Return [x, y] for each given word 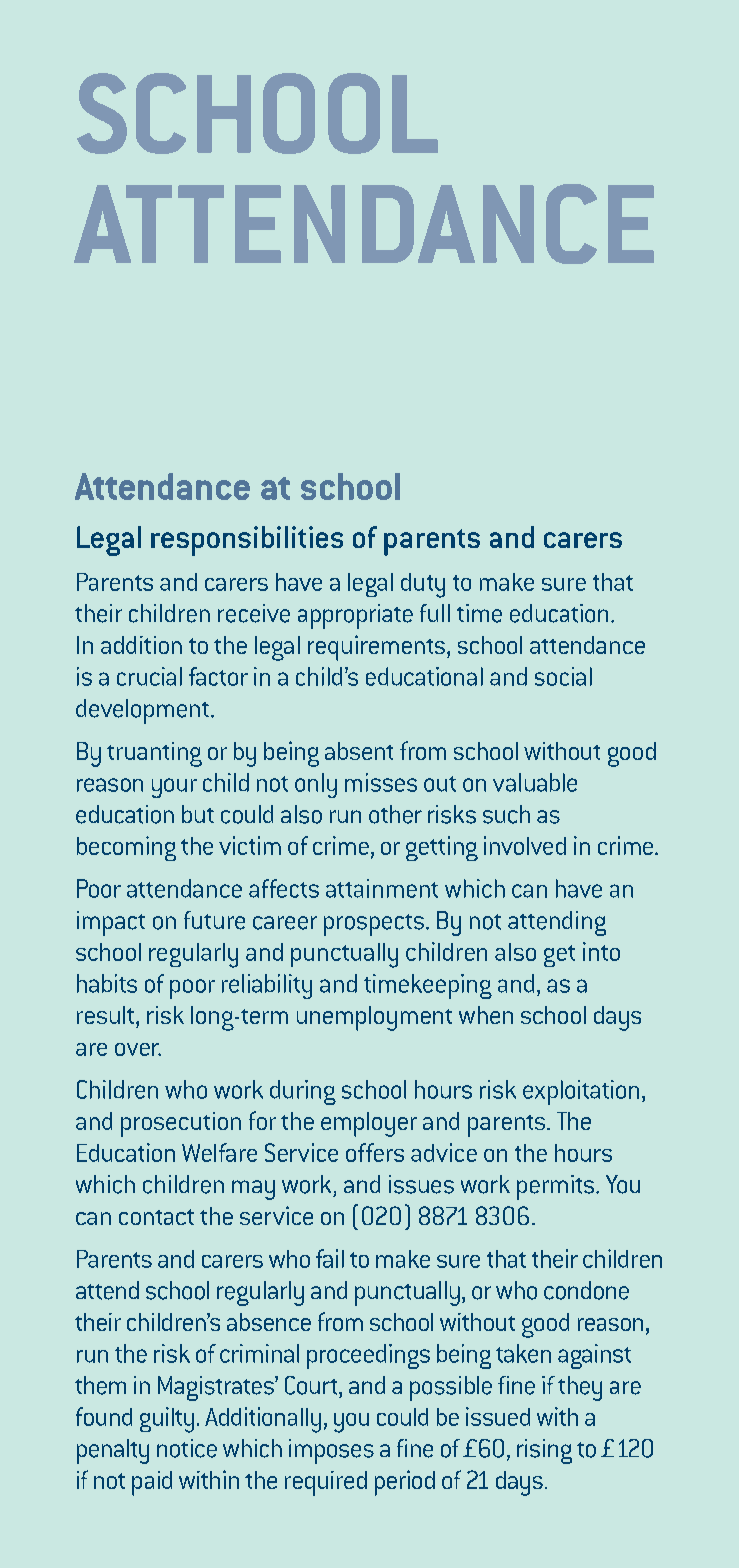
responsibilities [247, 541]
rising [544, 1451]
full [435, 613]
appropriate [355, 616]
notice [187, 1448]
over [138, 1049]
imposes [331, 1451]
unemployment [374, 1018]
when [486, 1015]
